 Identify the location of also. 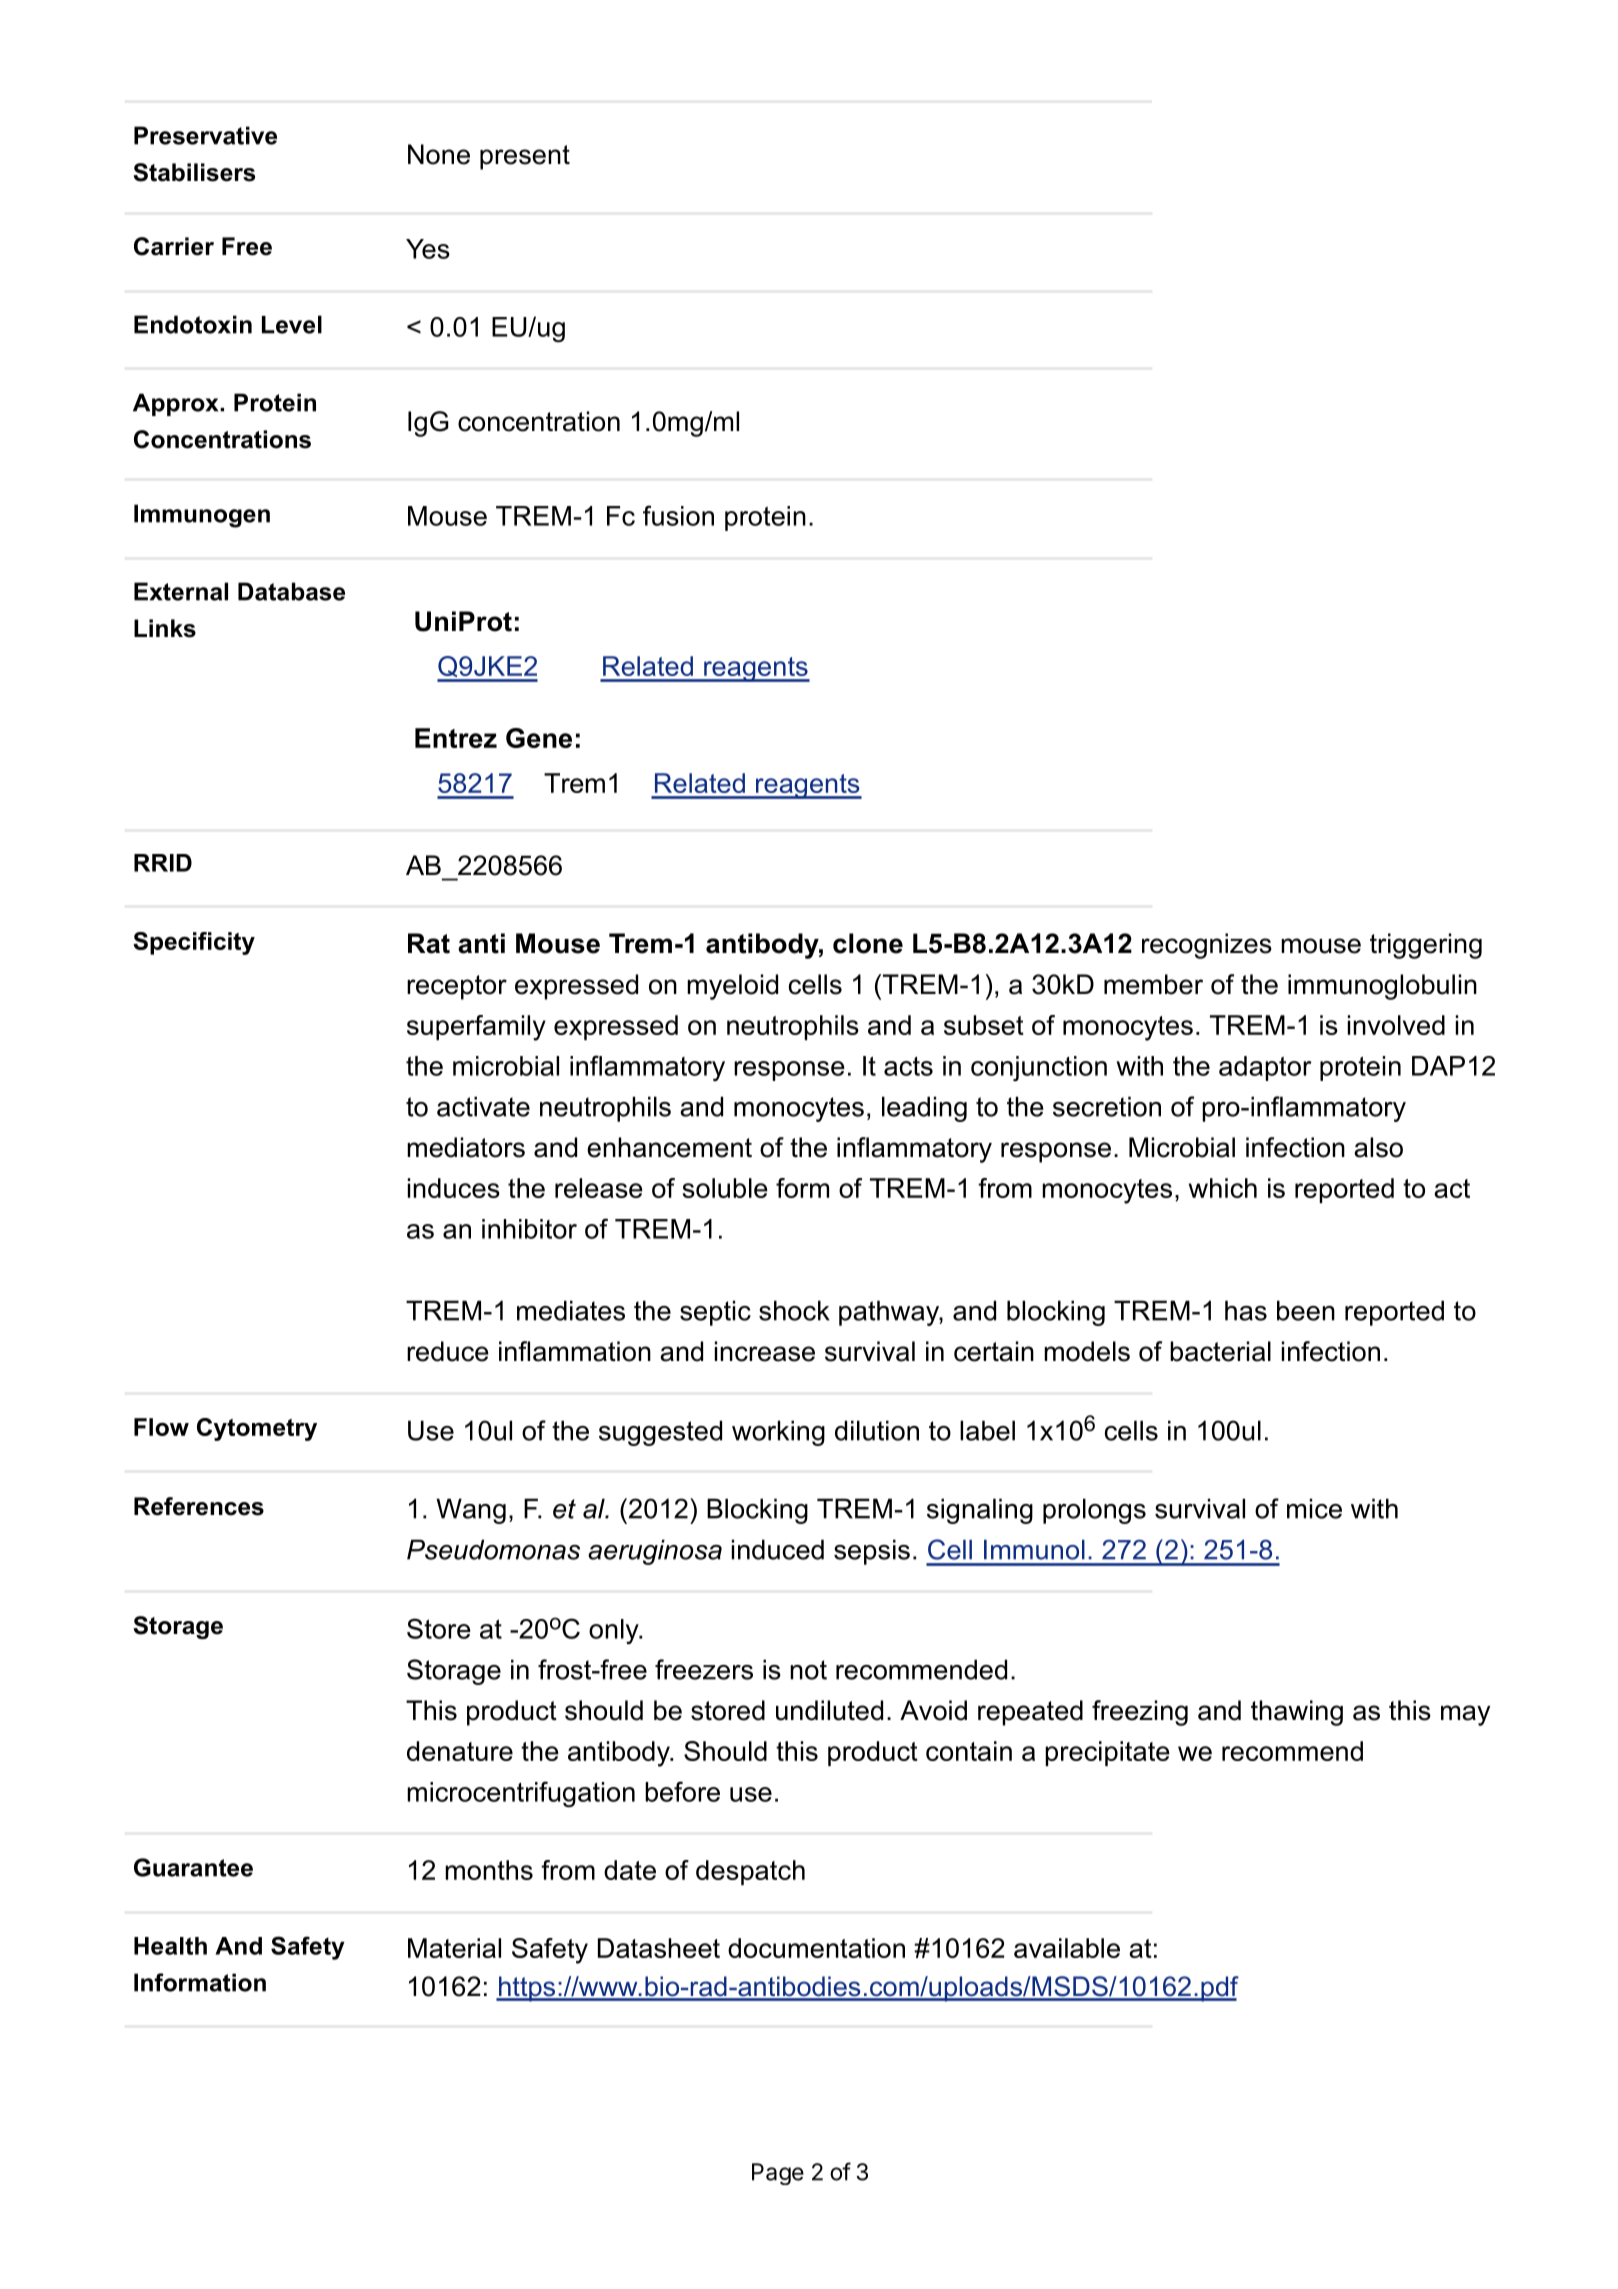
(1378, 1147).
